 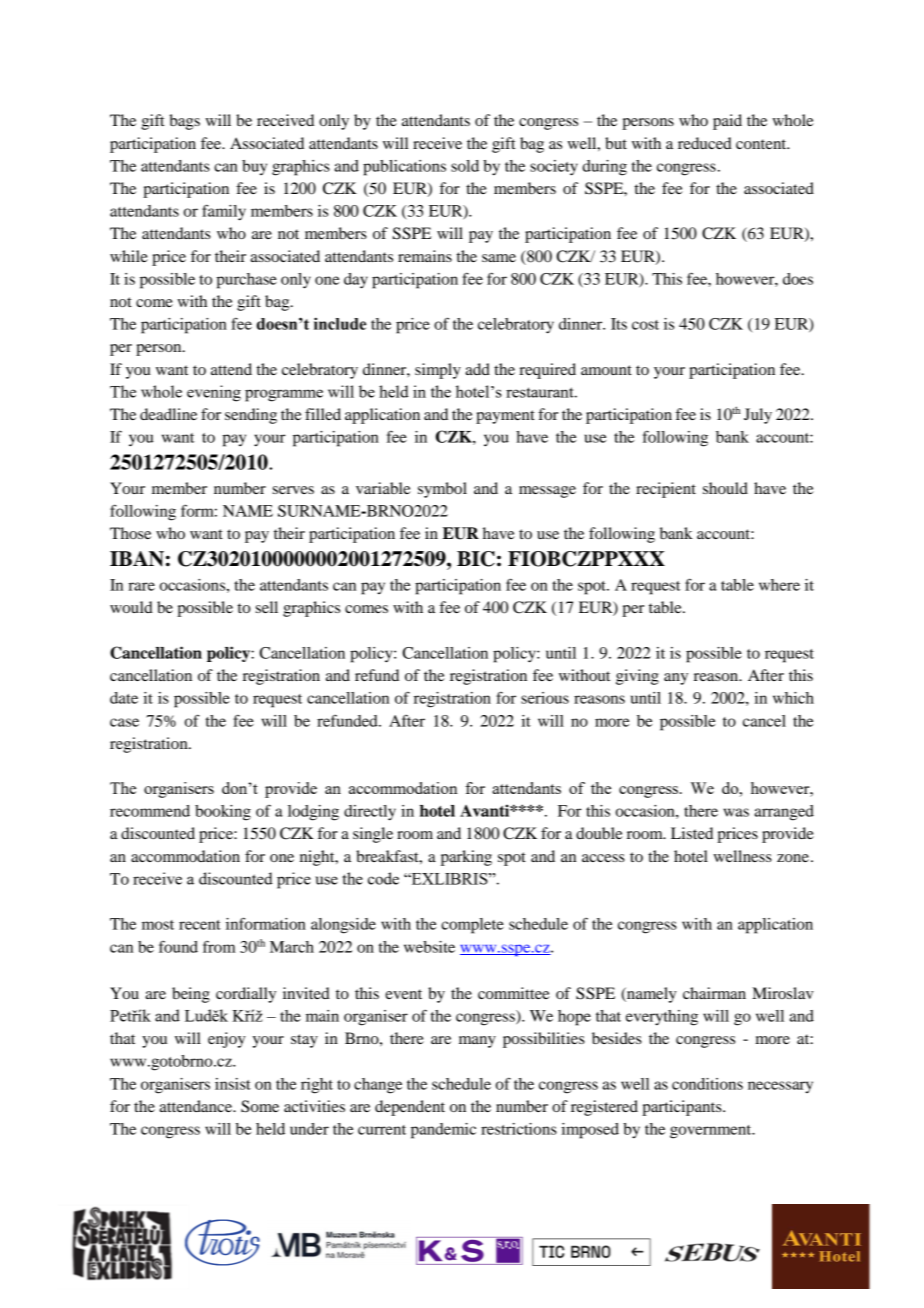 I want to click on deadline, so click(x=168, y=414).
